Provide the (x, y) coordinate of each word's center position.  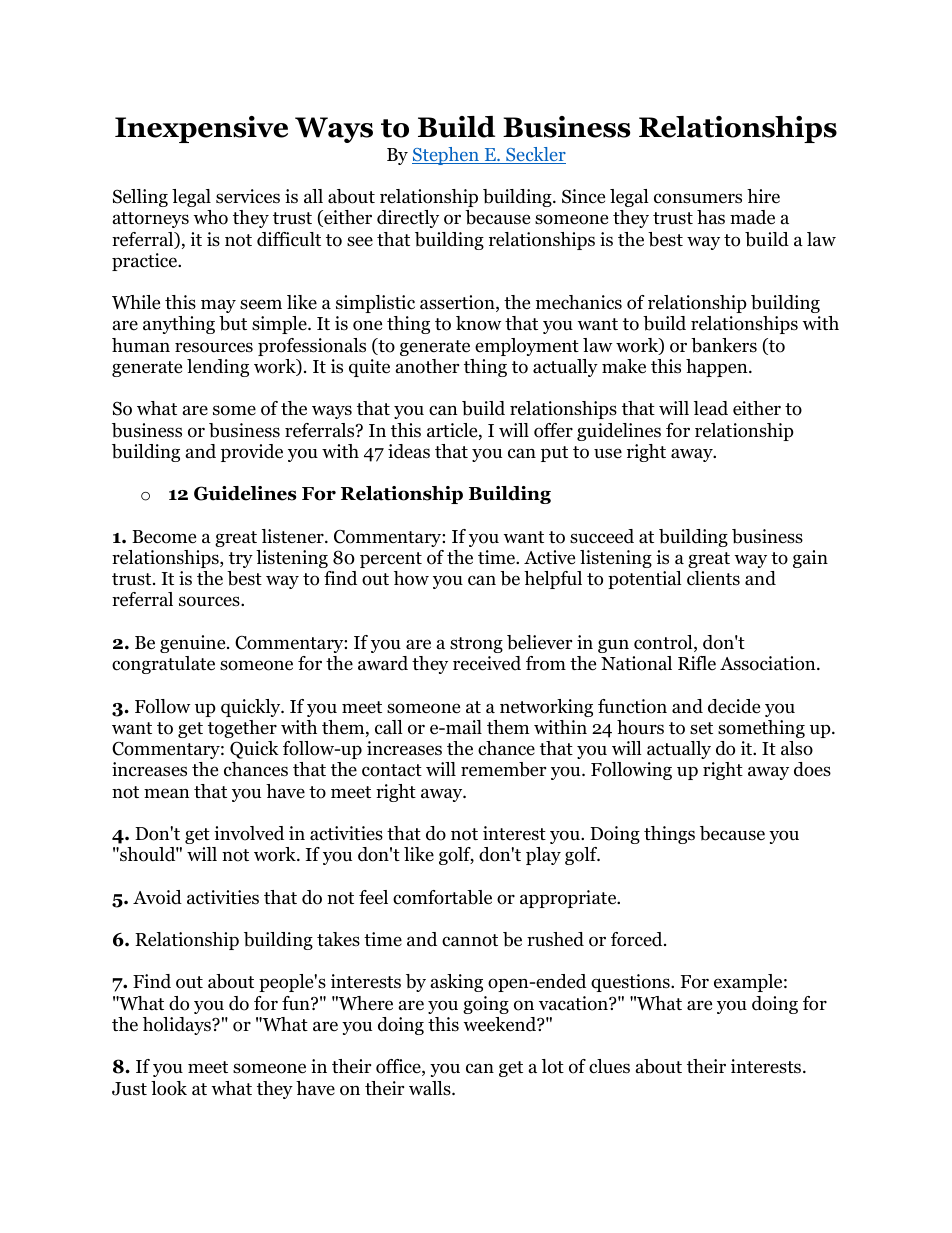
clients (713, 578)
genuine (194, 644)
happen (718, 368)
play (543, 856)
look (169, 1088)
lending (218, 368)
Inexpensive (201, 129)
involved (249, 833)
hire (763, 196)
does (812, 769)
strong (476, 645)
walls (431, 1088)
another (427, 366)
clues (609, 1066)
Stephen (446, 156)
